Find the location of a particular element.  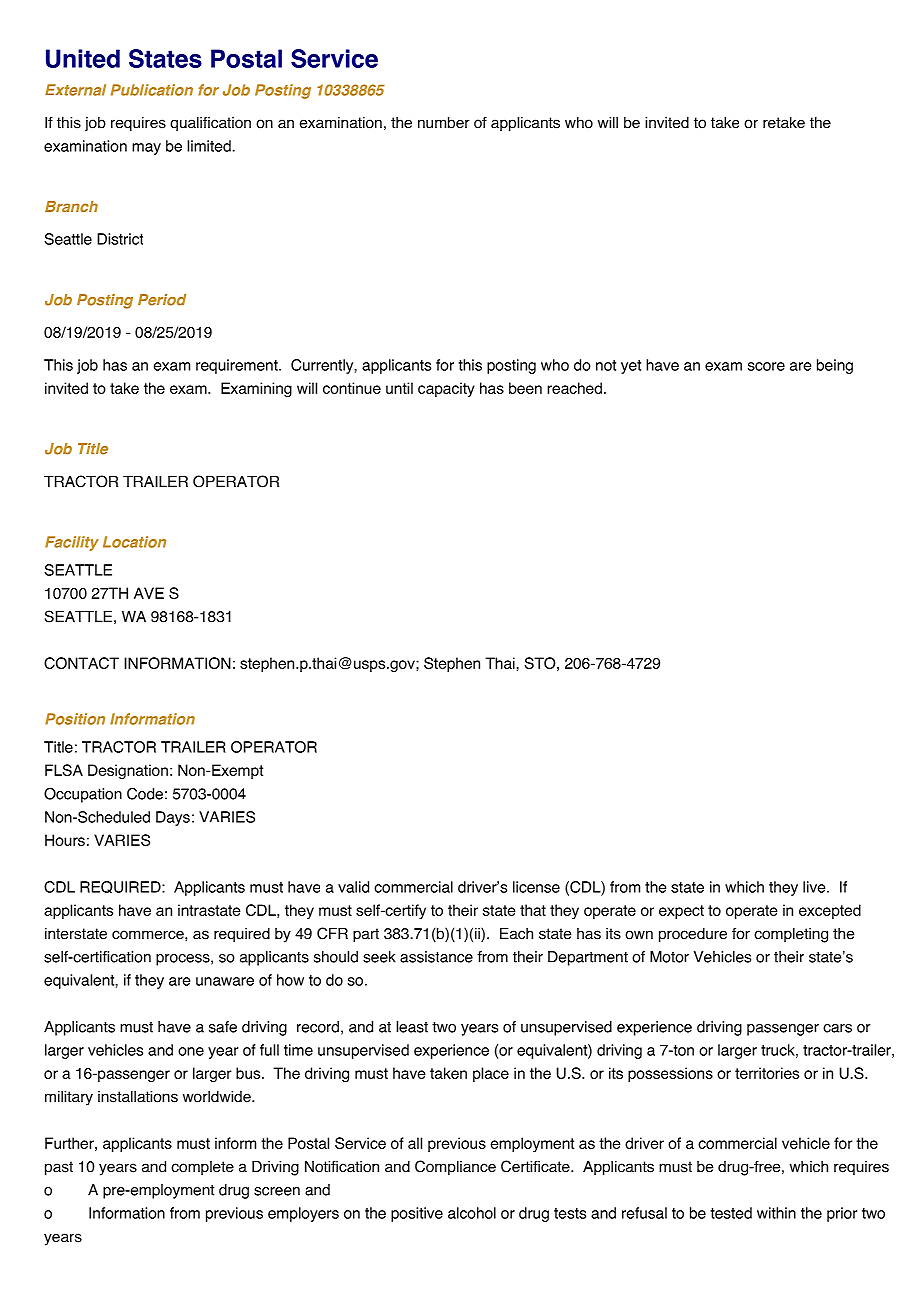

complete is located at coordinates (202, 1168).
